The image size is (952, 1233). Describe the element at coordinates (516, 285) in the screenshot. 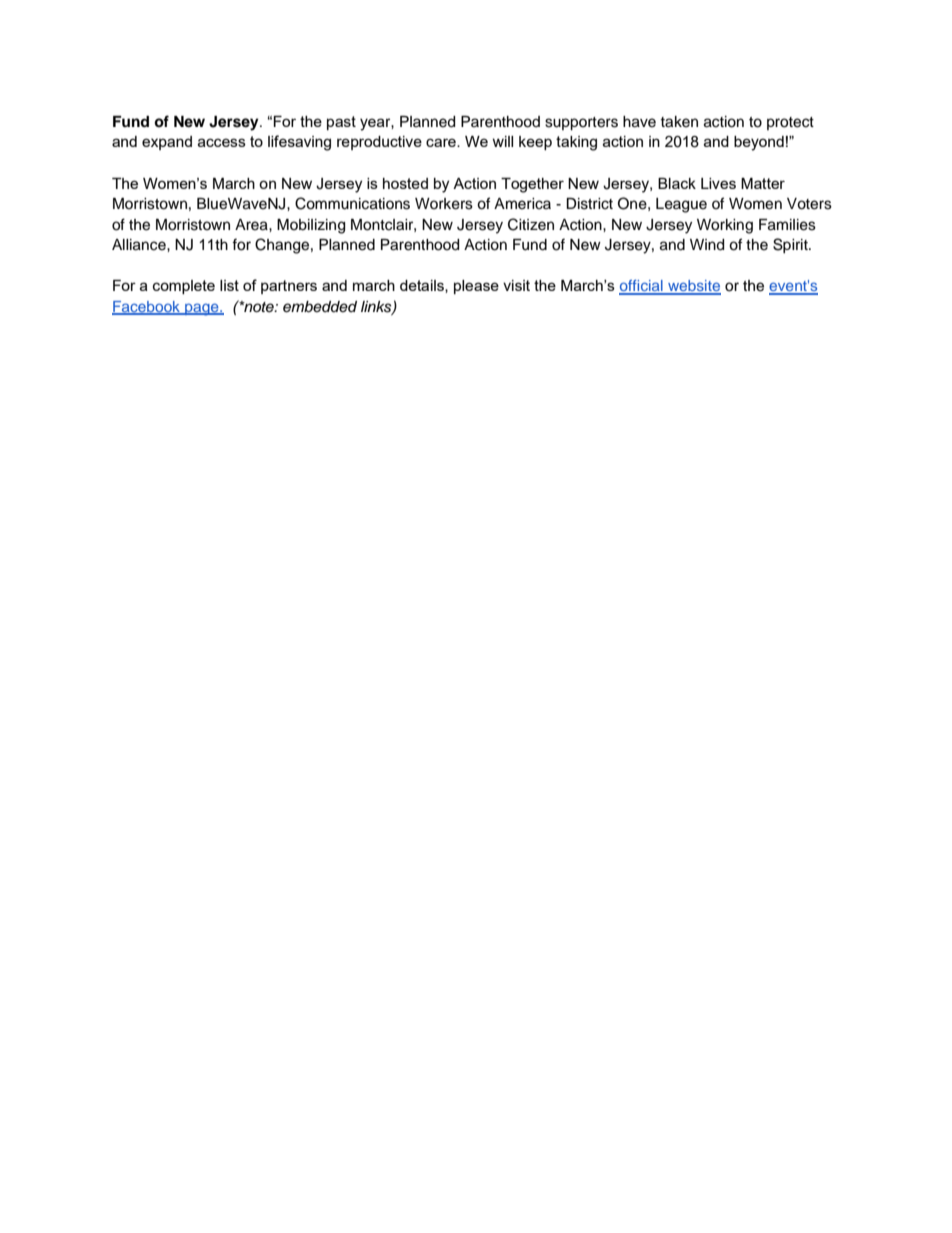

I see `visit` at that location.
